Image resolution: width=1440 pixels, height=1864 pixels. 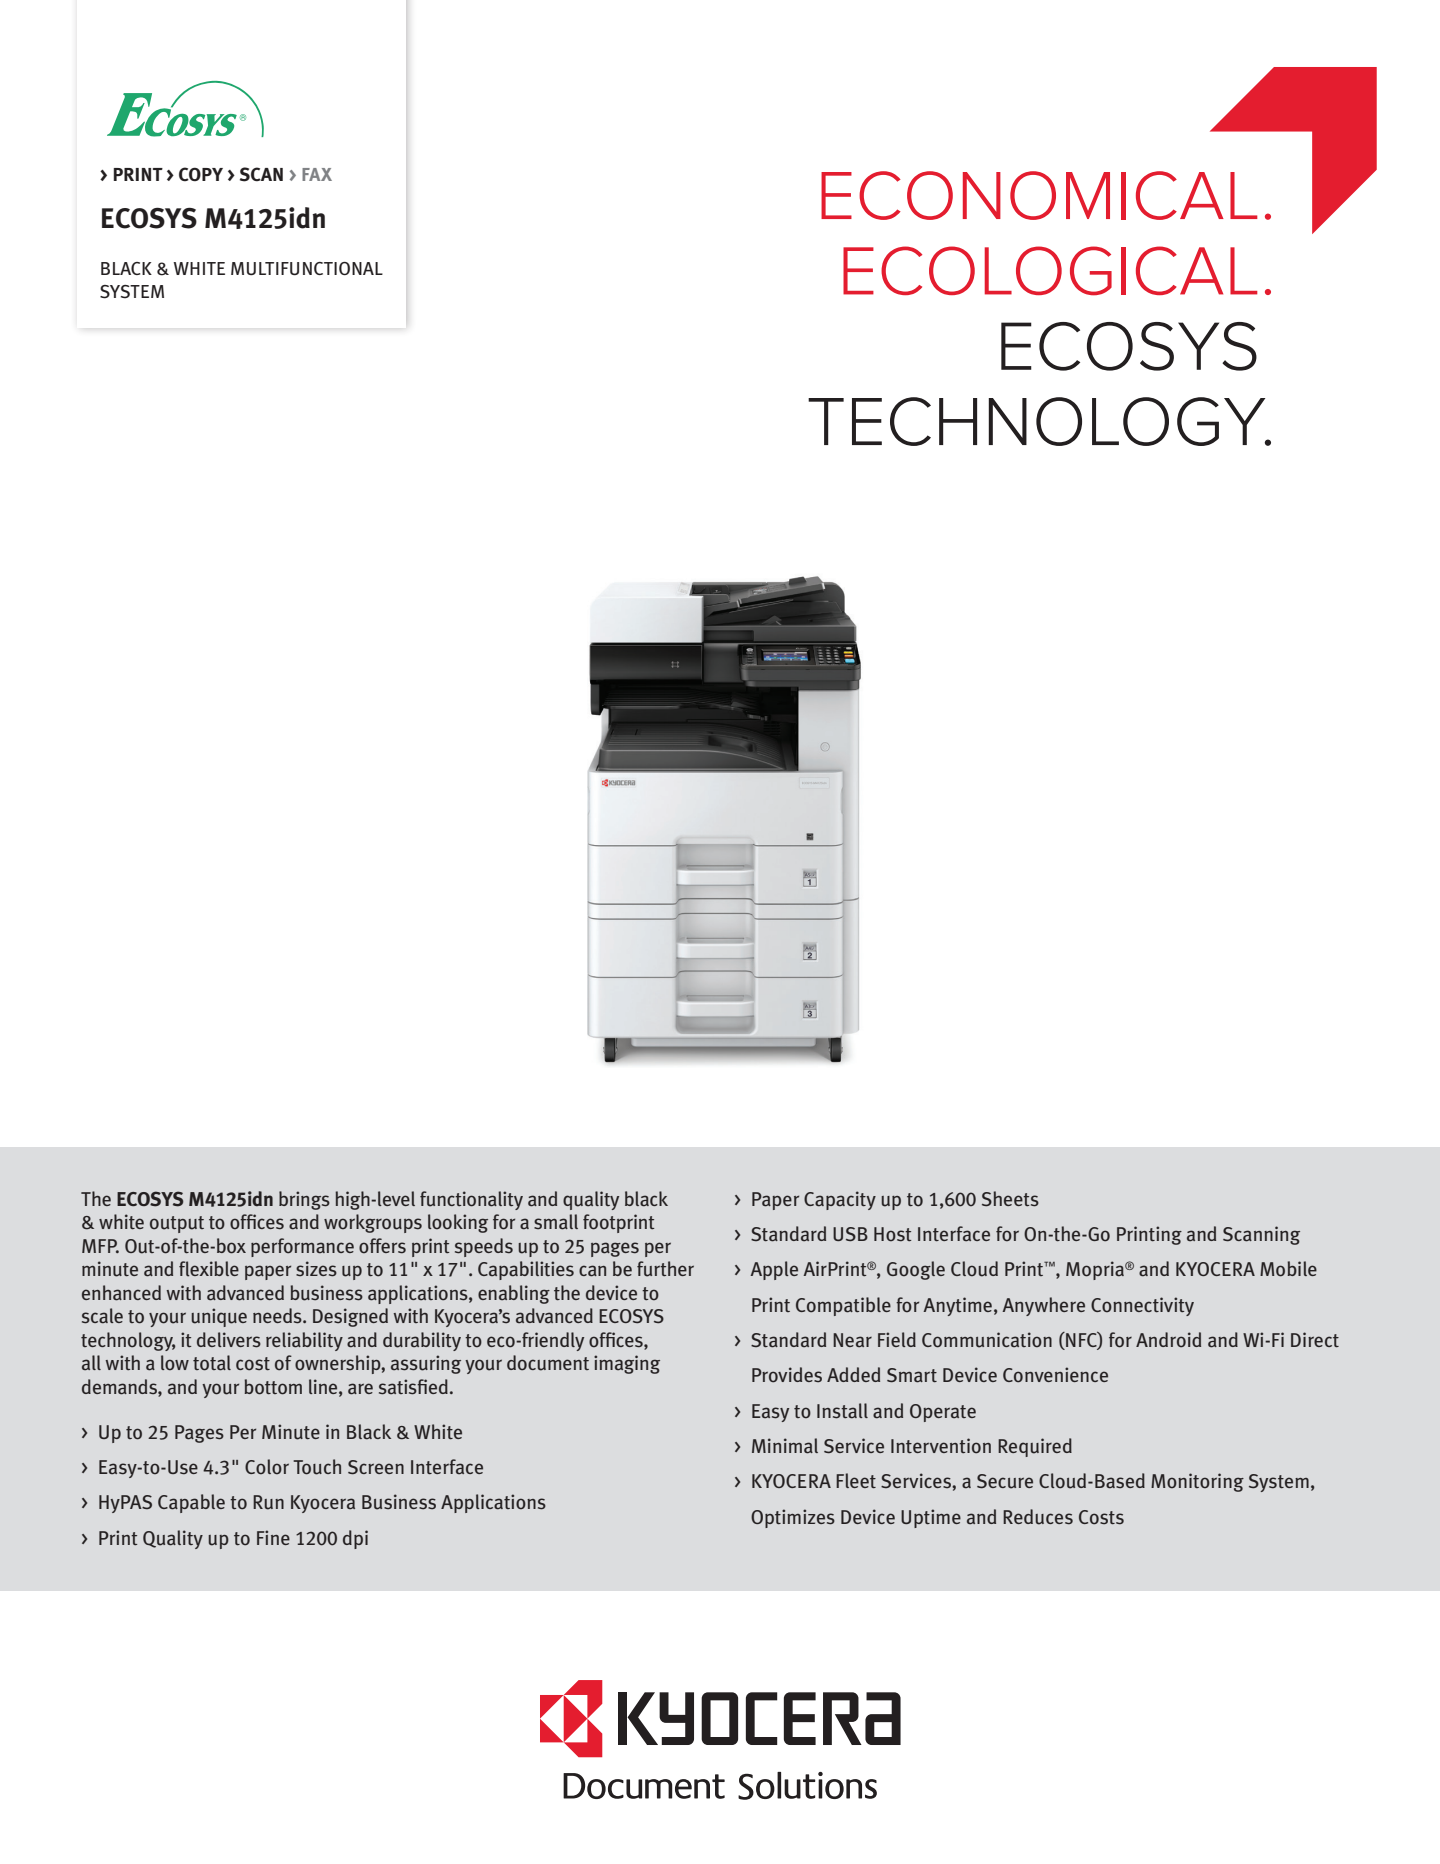 I want to click on brings, so click(x=304, y=1200).
